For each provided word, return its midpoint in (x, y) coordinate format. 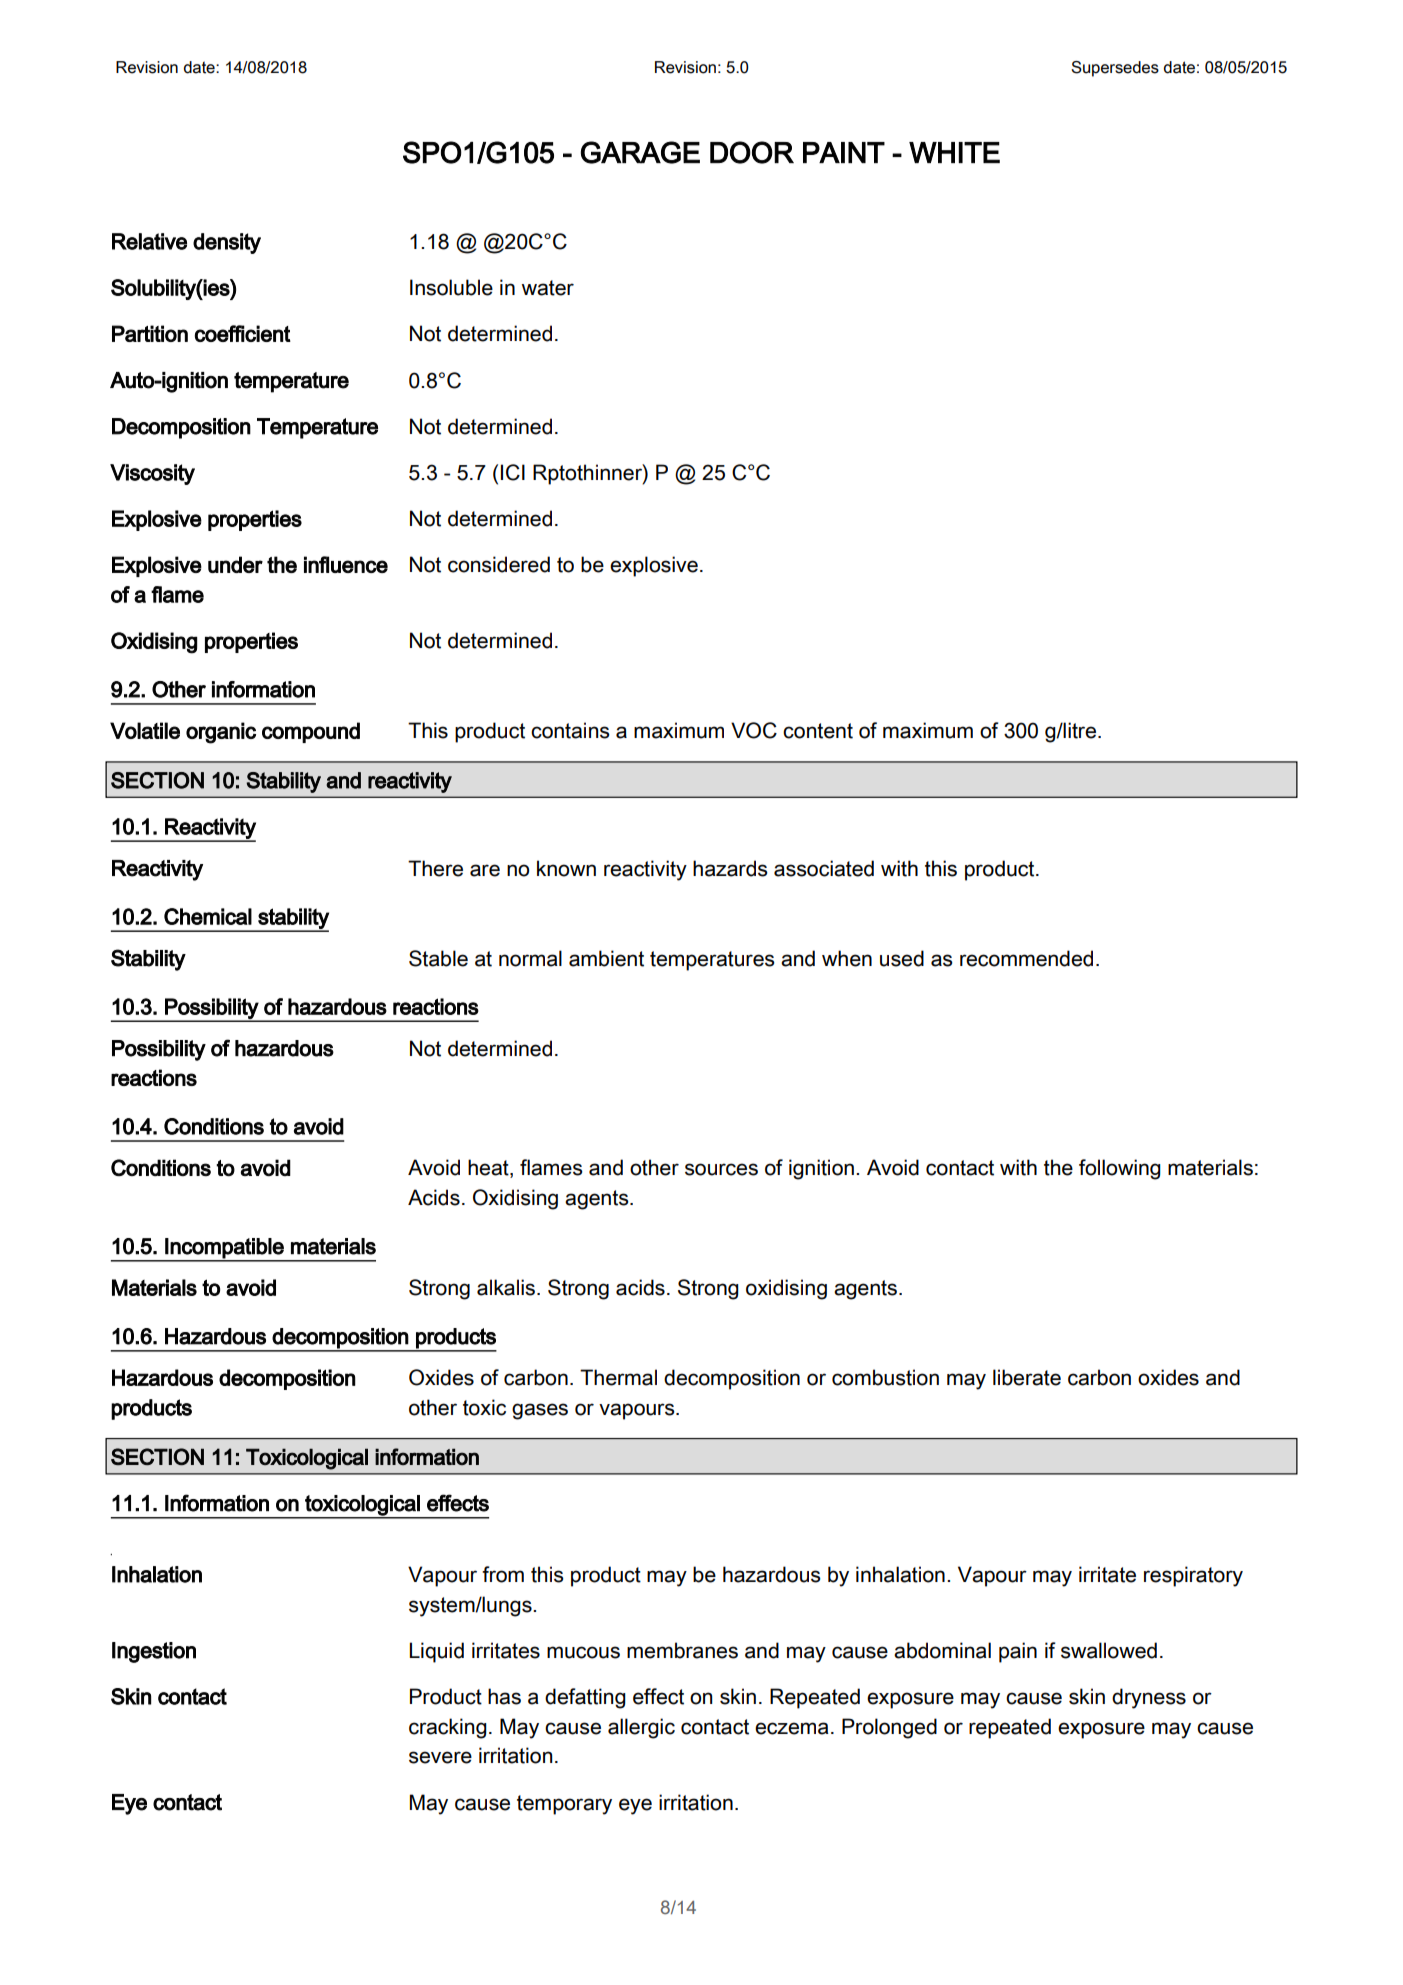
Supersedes (1115, 69)
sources (721, 1169)
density (227, 243)
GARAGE (640, 152)
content (818, 731)
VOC (754, 730)
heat (489, 1168)
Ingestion (154, 1652)
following (1120, 1169)
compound (311, 732)
